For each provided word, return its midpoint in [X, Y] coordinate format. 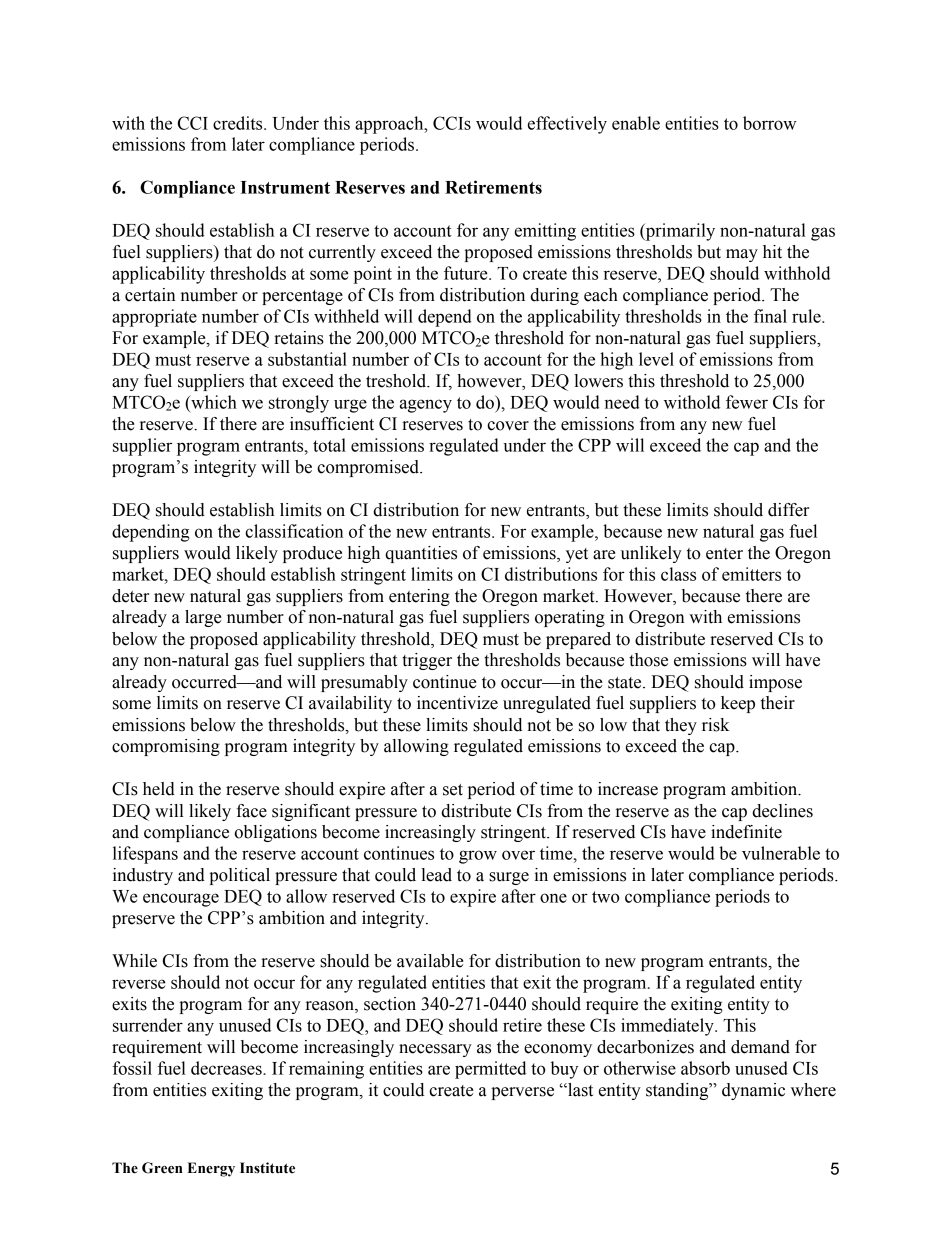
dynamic [753, 1091]
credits [239, 123]
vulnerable [781, 853]
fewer [747, 402]
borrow [770, 123]
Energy [211, 1169]
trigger [427, 661]
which [213, 402]
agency [426, 406]
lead [436, 875]
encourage [181, 900]
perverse [522, 1093]
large [203, 618]
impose [775, 683]
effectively [567, 125]
